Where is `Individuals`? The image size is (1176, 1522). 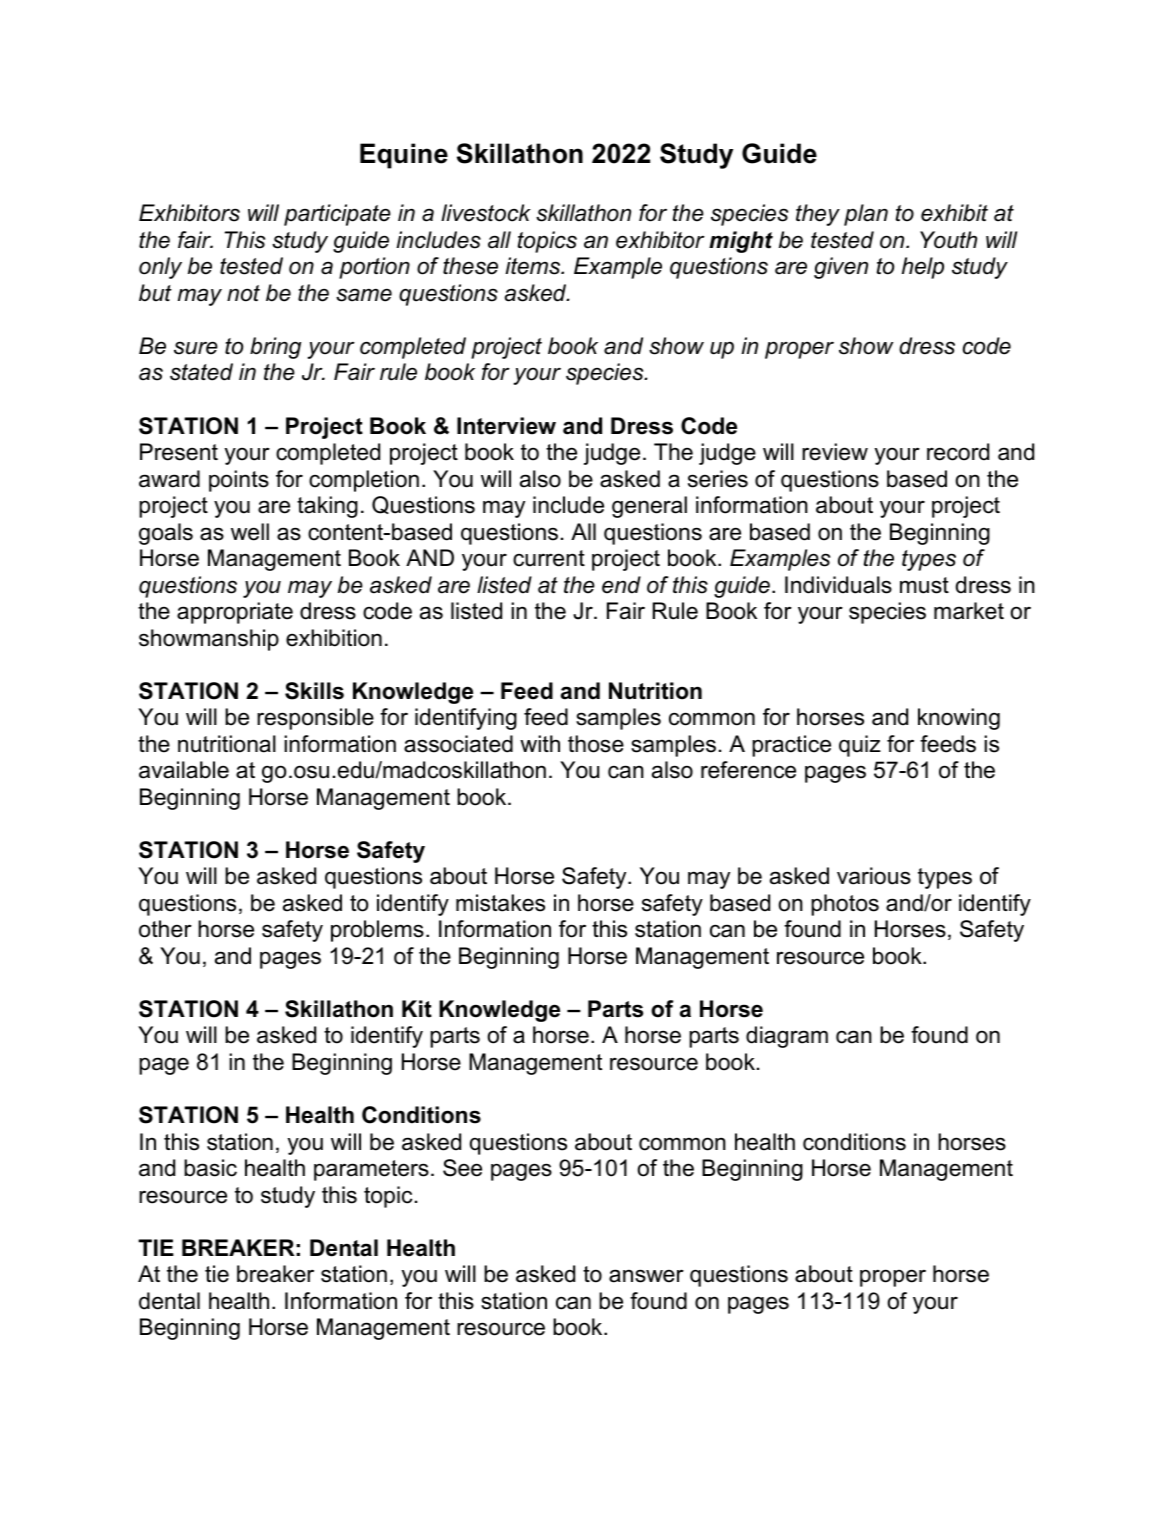 Individuals is located at coordinates (838, 585).
